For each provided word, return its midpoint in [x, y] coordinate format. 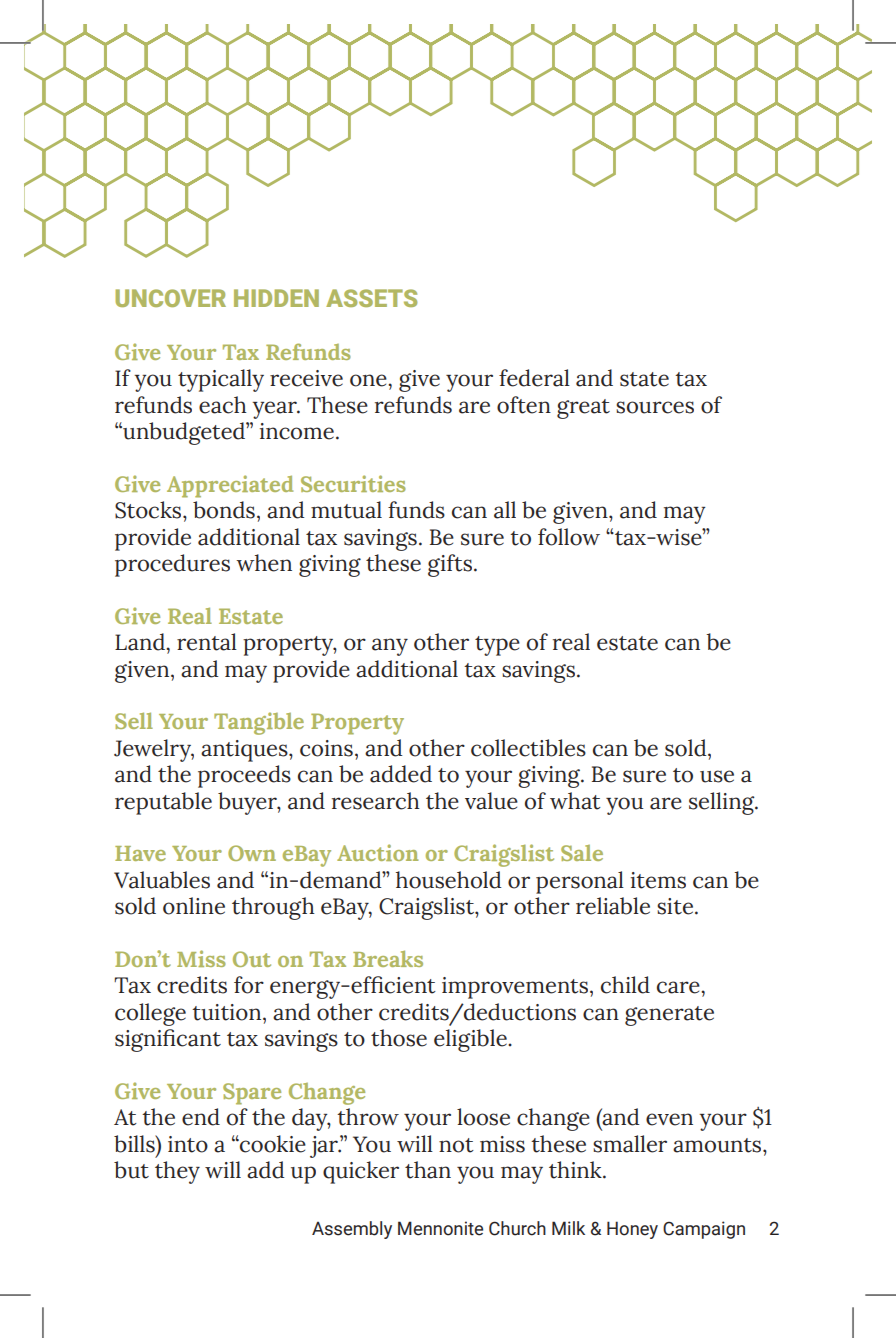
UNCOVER [170, 298]
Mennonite [440, 1228]
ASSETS [371, 298]
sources [655, 407]
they [177, 1172]
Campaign [704, 1230]
